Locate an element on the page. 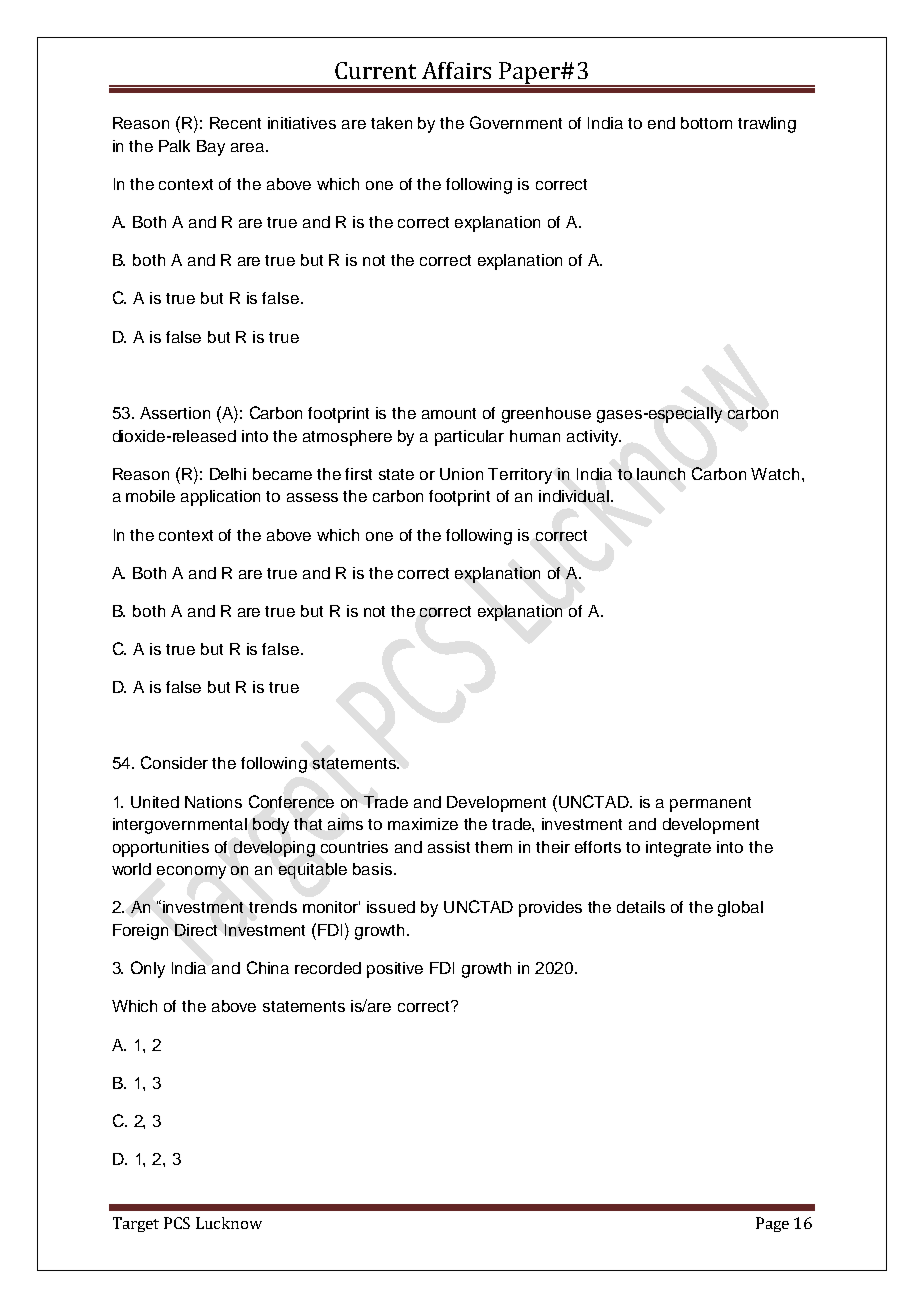  permanent is located at coordinates (710, 804).
